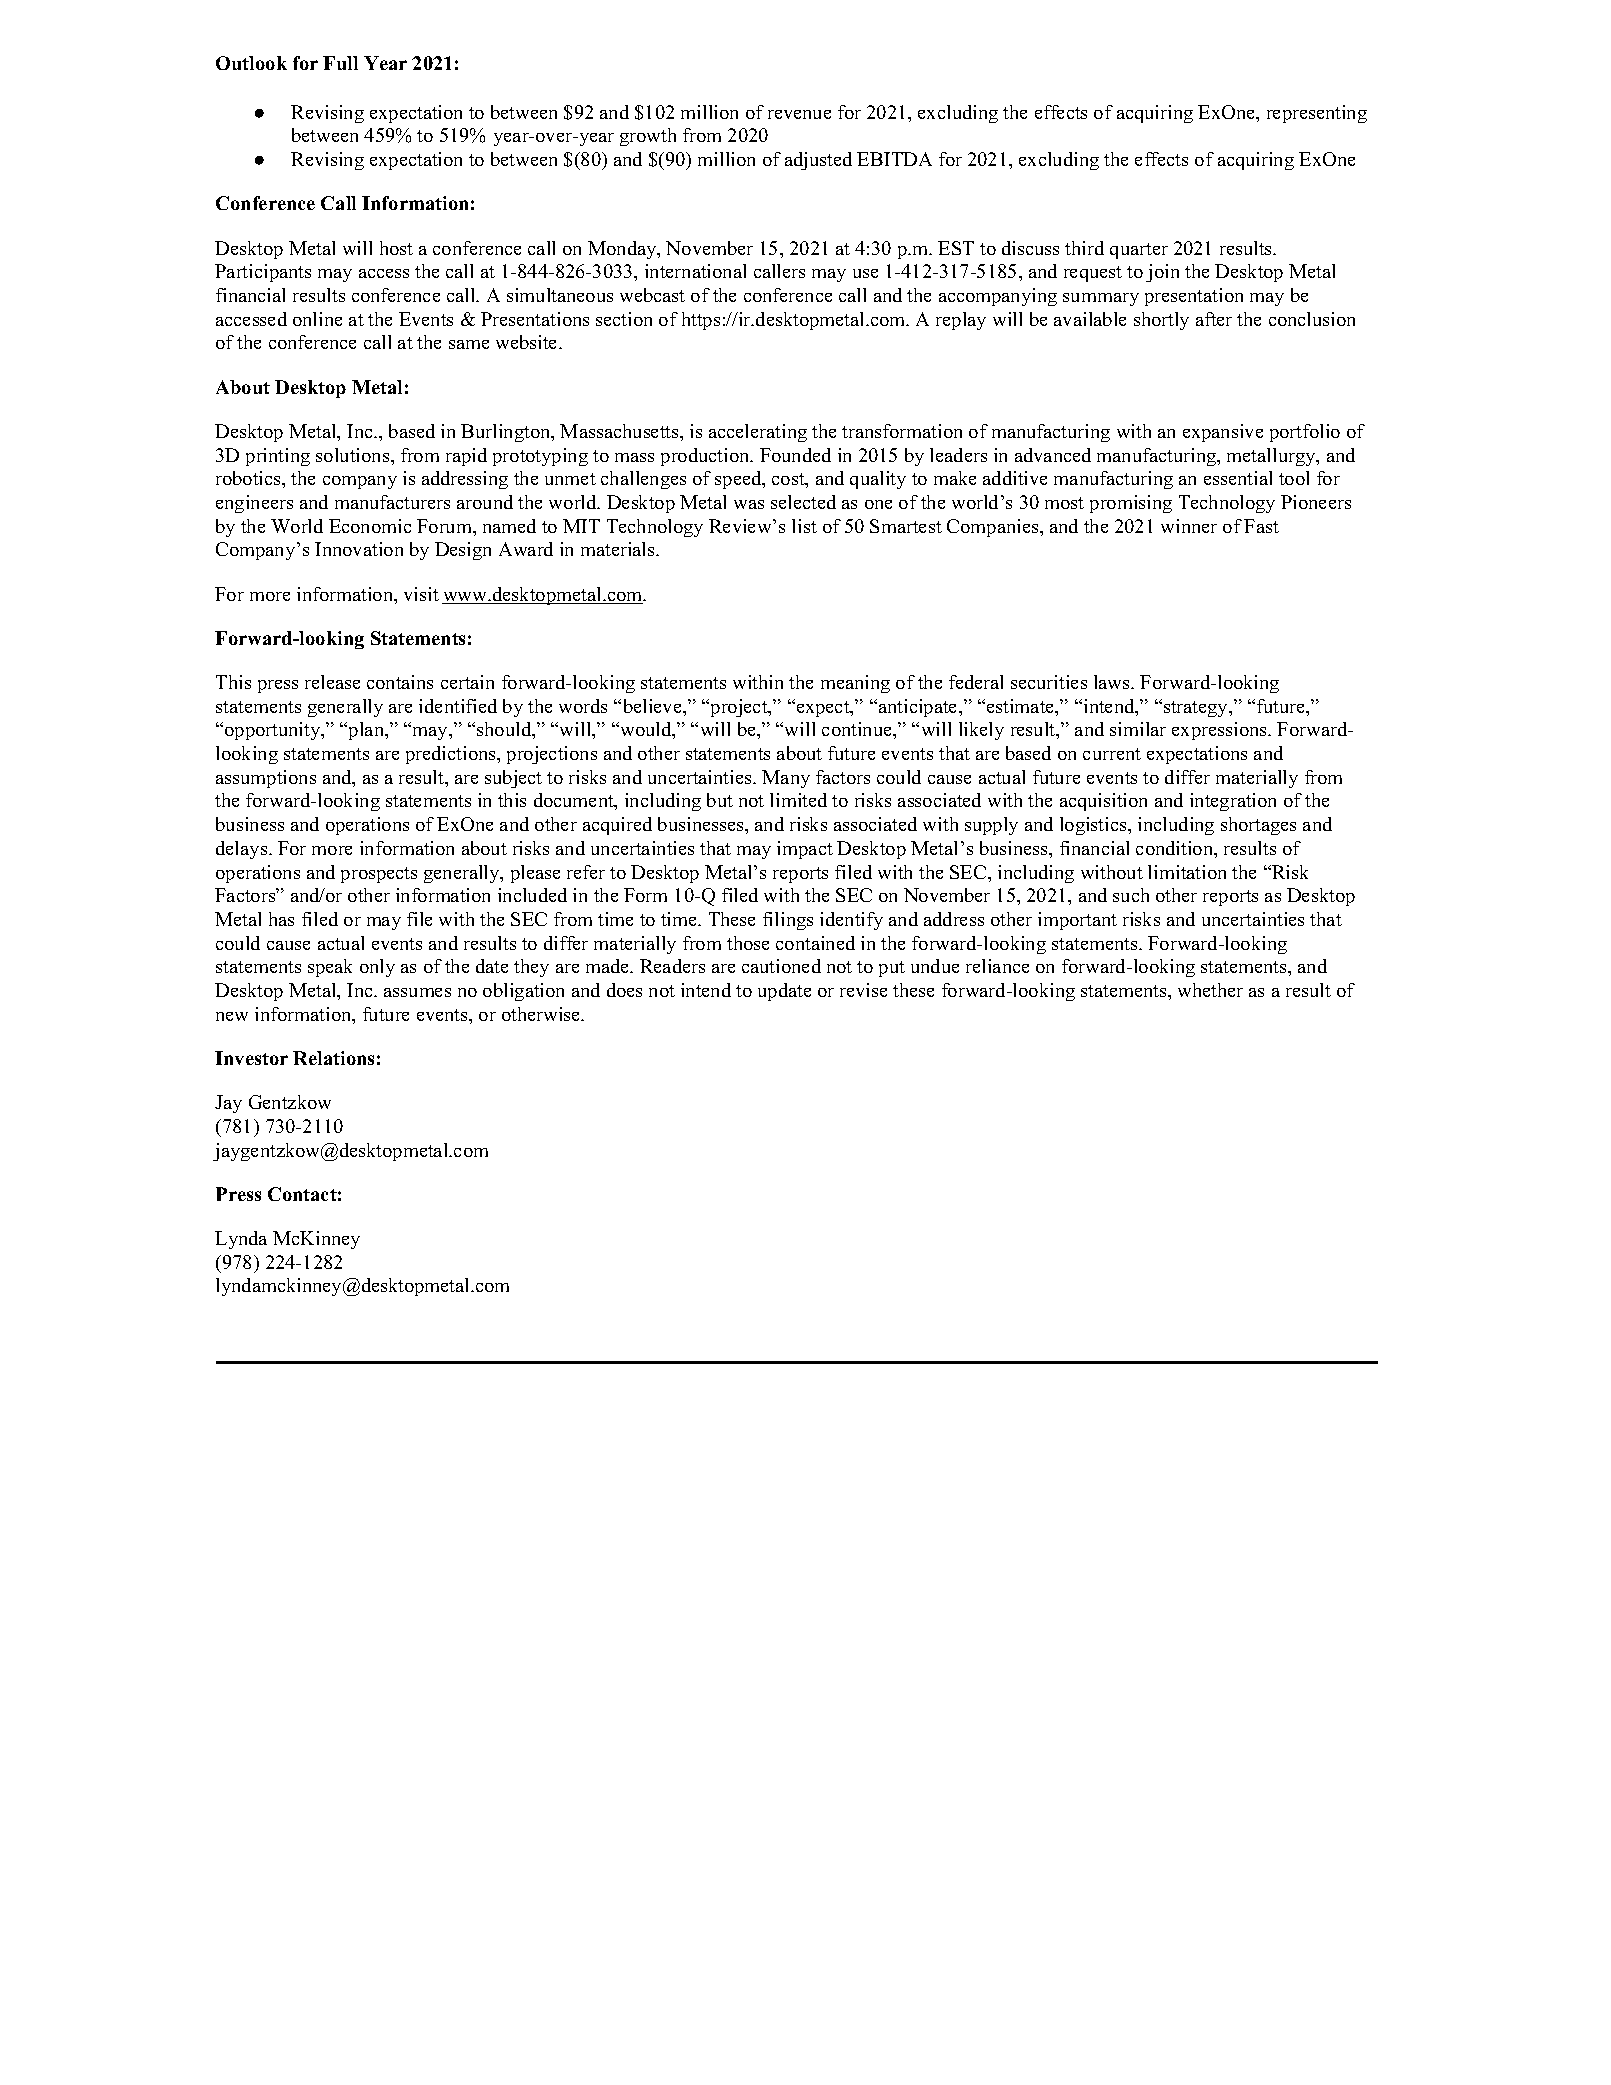 Image resolution: width=1611 pixels, height=2085 pixels. I want to click on revenue, so click(799, 114).
